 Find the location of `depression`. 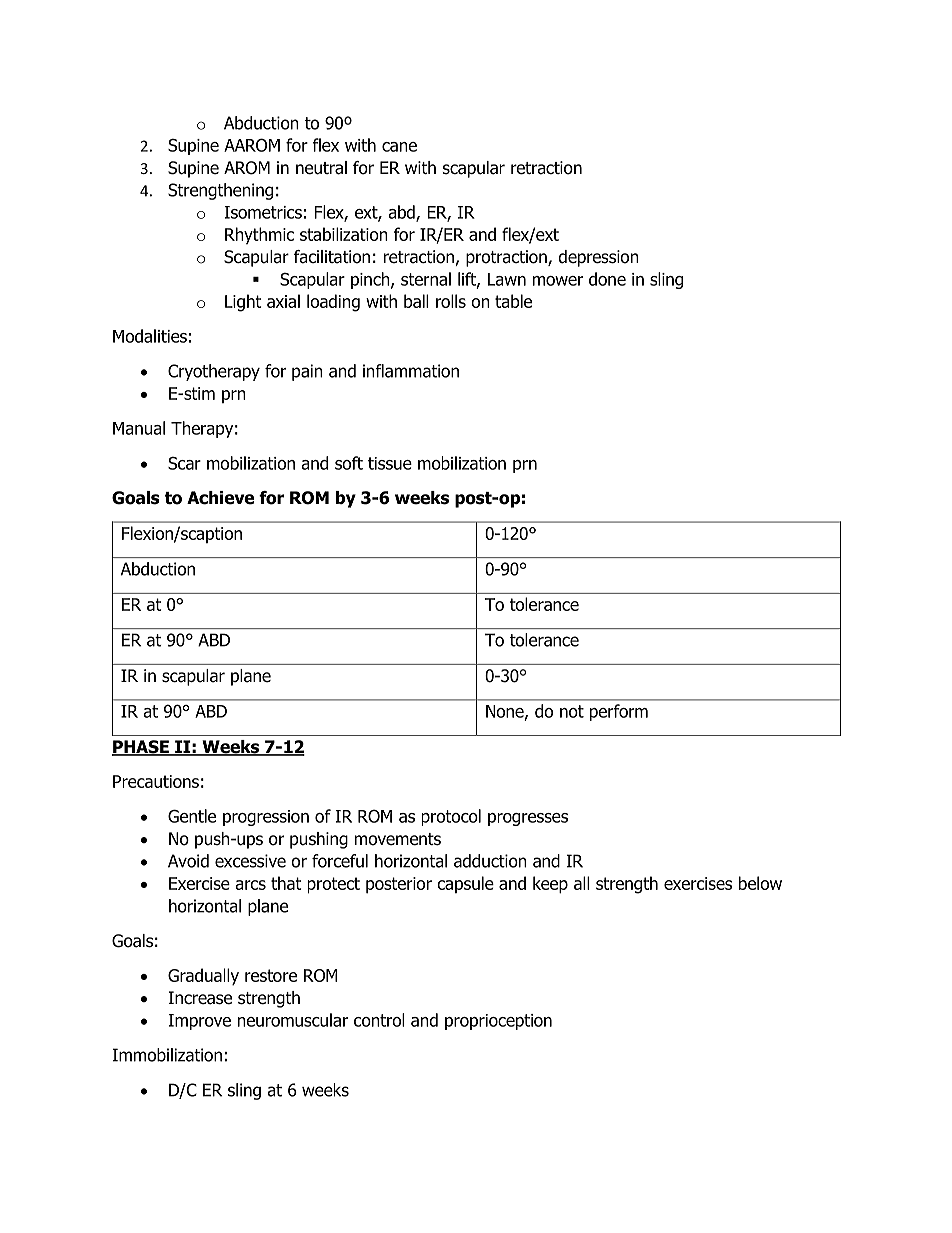

depression is located at coordinates (598, 258).
